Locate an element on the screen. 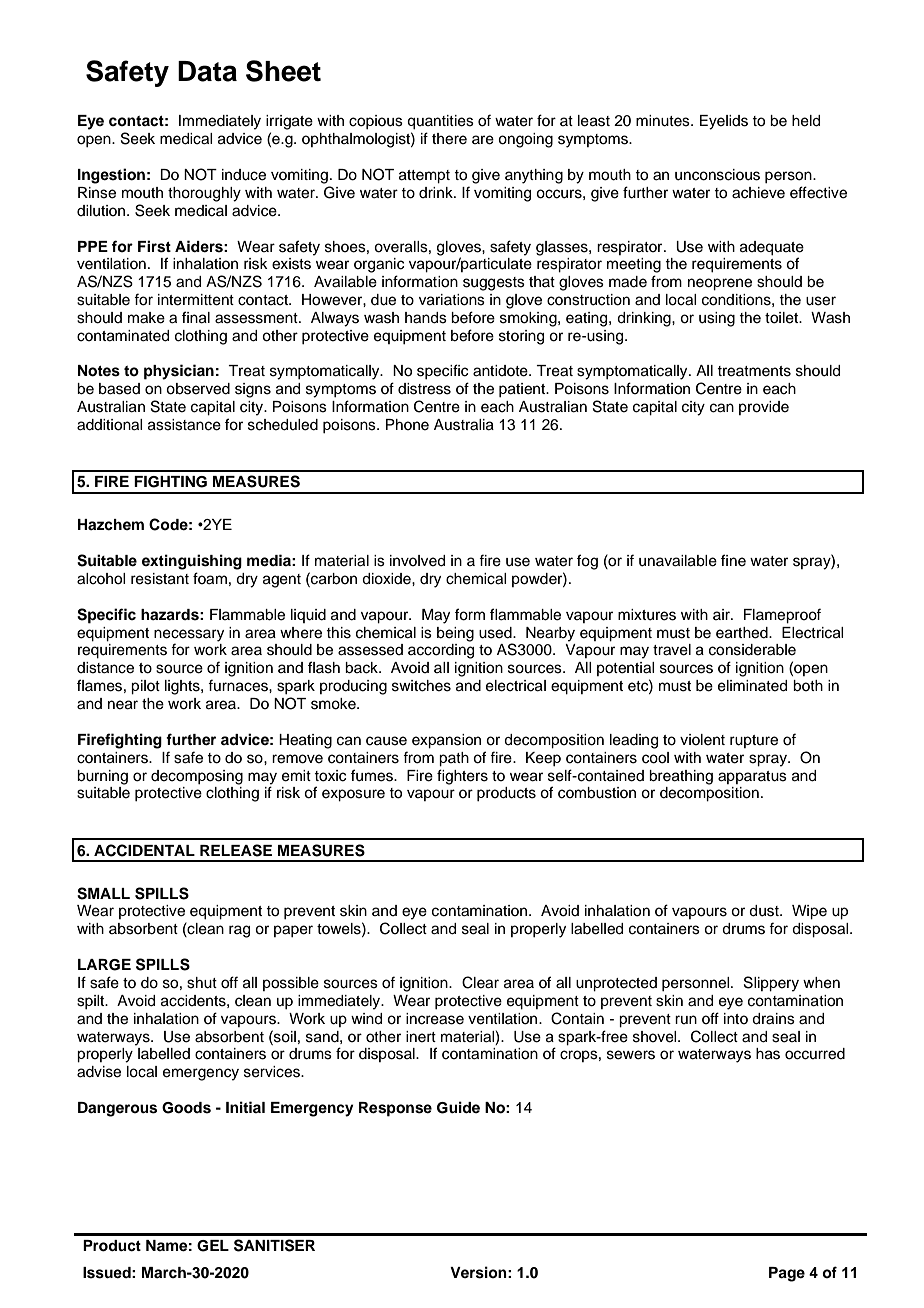 The width and height of the screenshot is (924, 1308). pilot is located at coordinates (145, 687).
